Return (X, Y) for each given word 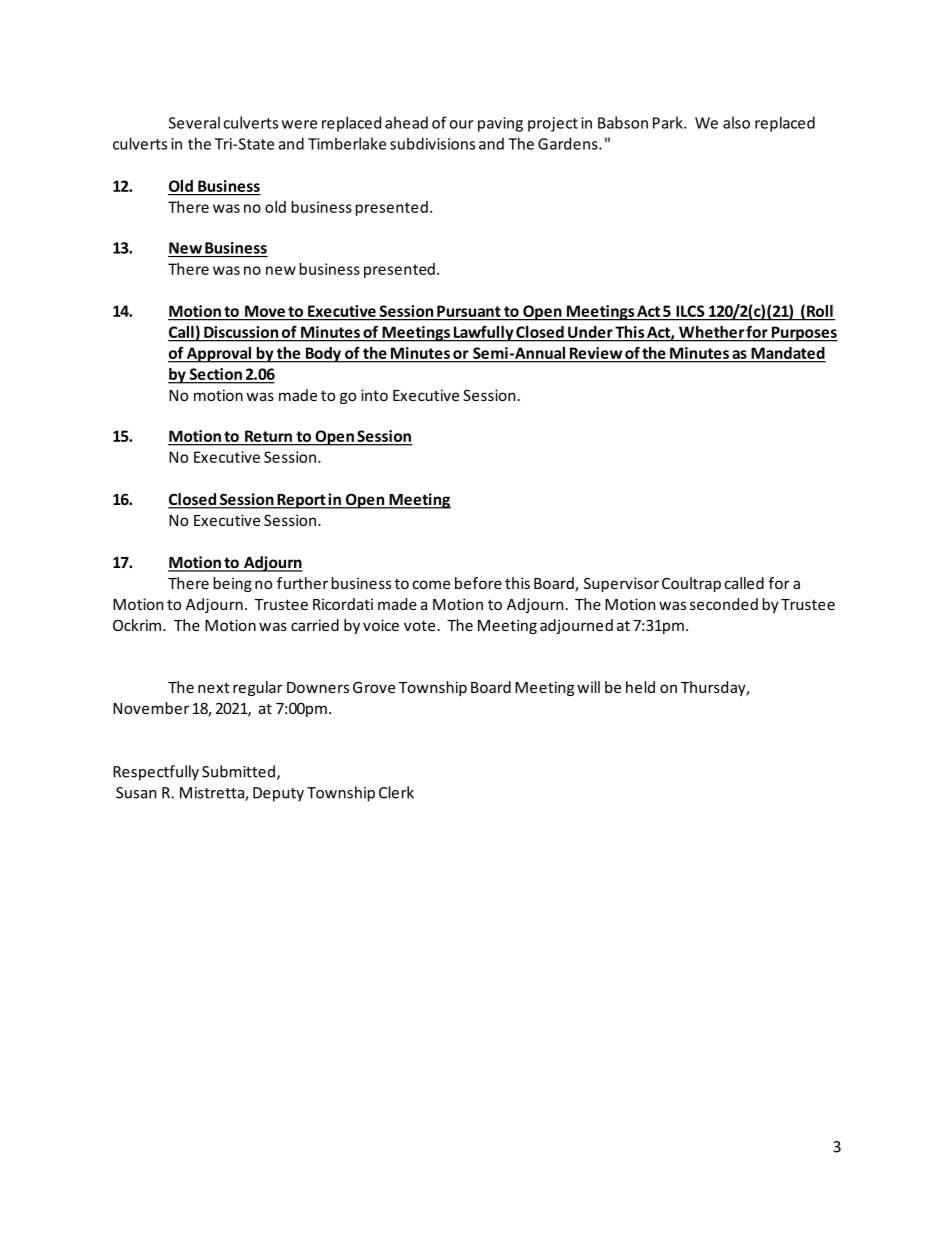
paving (500, 124)
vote (419, 625)
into (374, 395)
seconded (724, 604)
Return (268, 436)
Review (596, 353)
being (233, 584)
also (736, 122)
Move (265, 311)
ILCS (690, 311)
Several (194, 122)
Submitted (238, 771)
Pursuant (469, 311)
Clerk (396, 792)
